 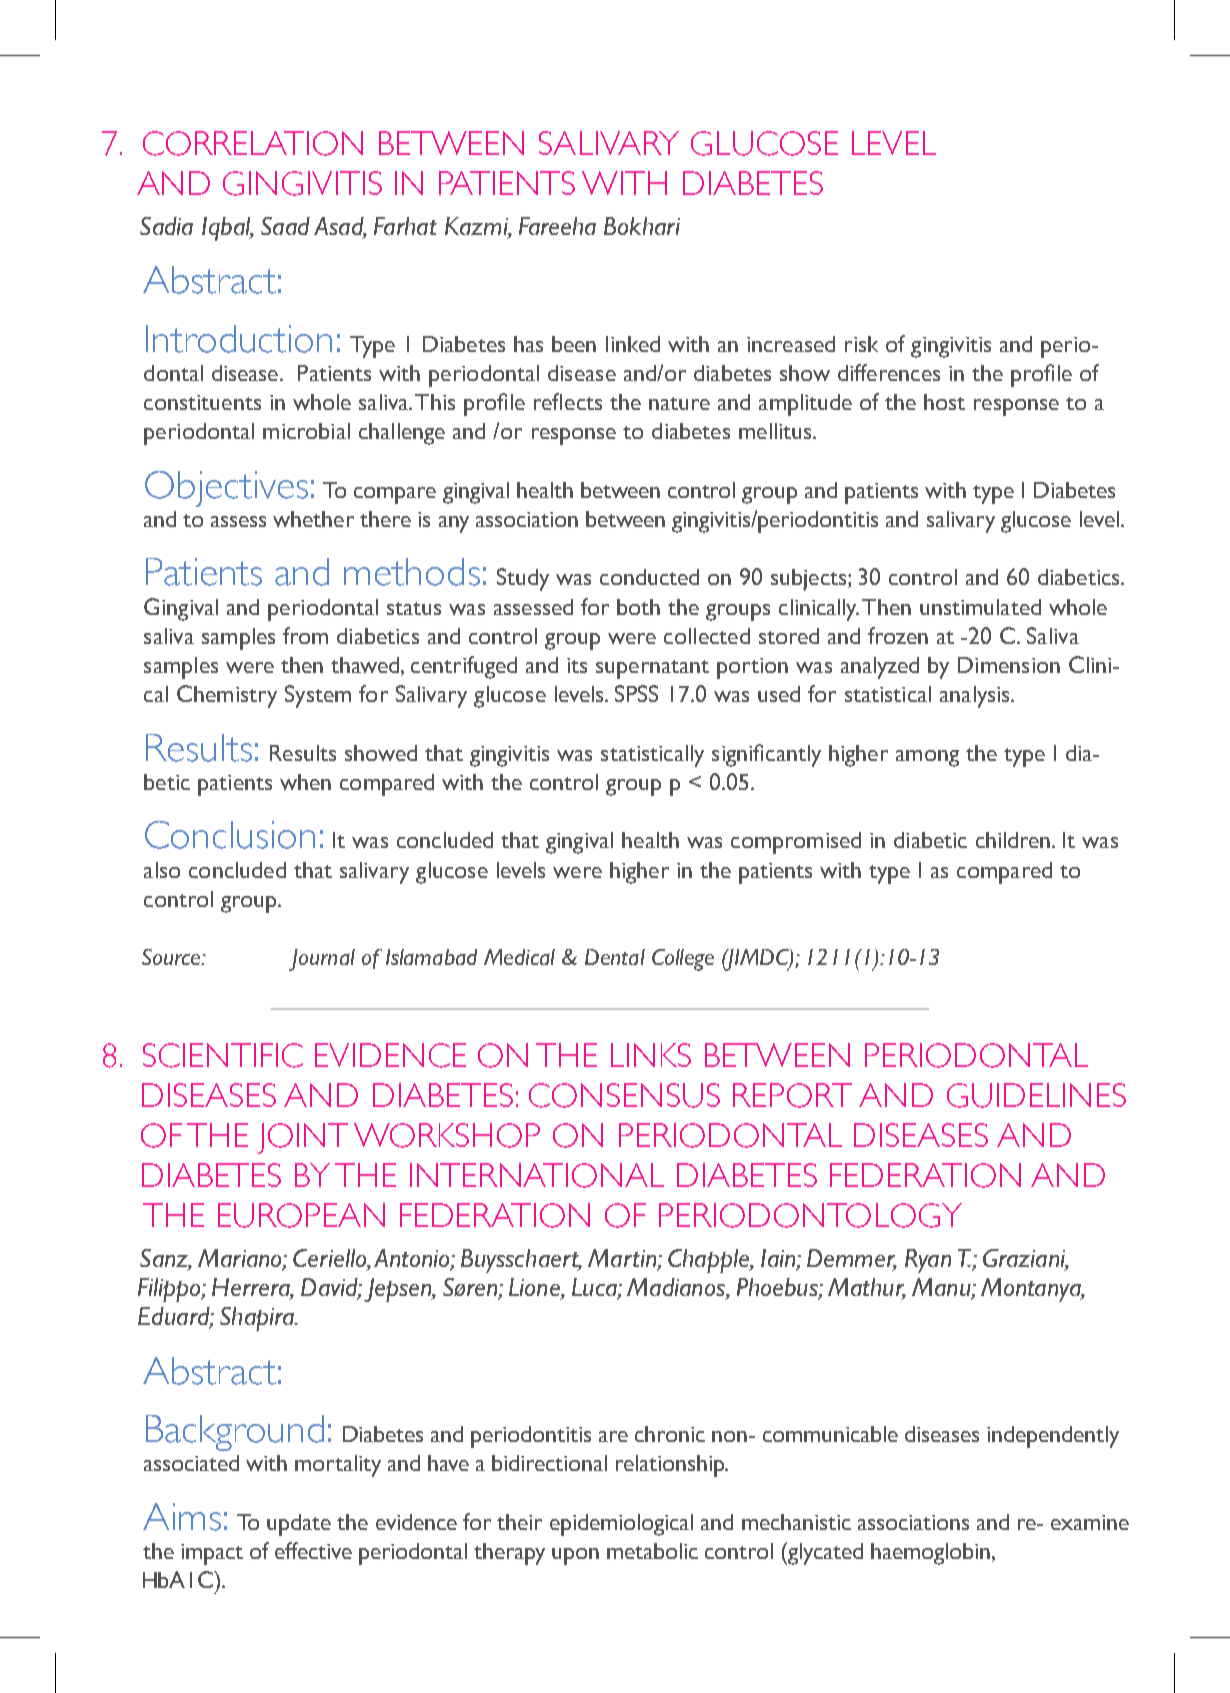 I want to click on Fareeha, so click(x=557, y=226).
